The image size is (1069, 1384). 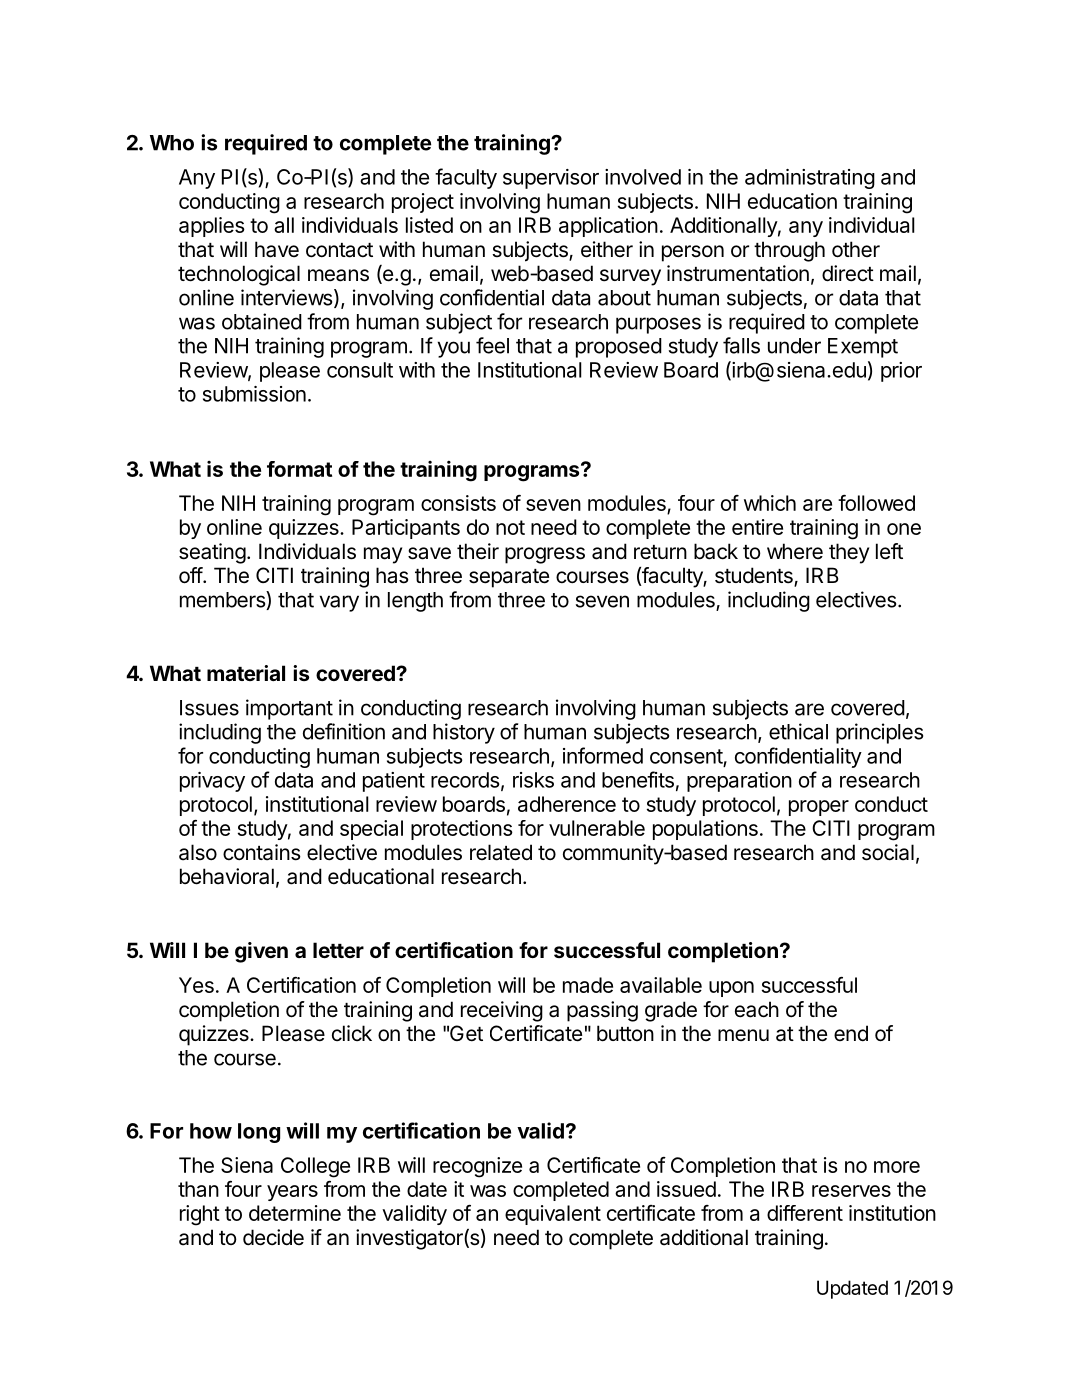 What do you see at coordinates (553, 1215) in the document?
I see `equivalent` at bounding box center [553, 1215].
